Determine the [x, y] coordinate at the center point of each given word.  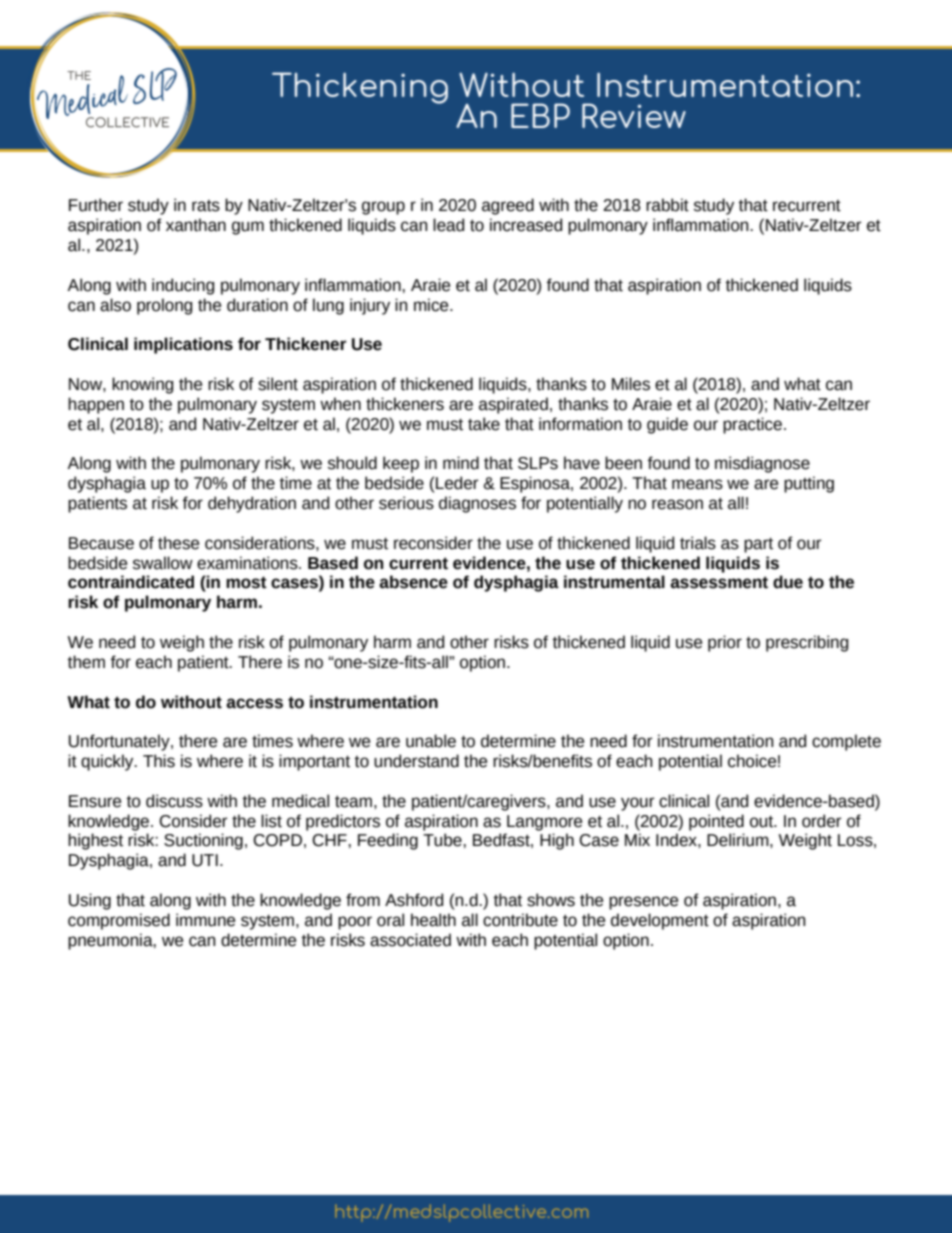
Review [634, 115]
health [433, 920]
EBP [540, 115]
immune [205, 920]
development [660, 921]
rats [206, 206]
